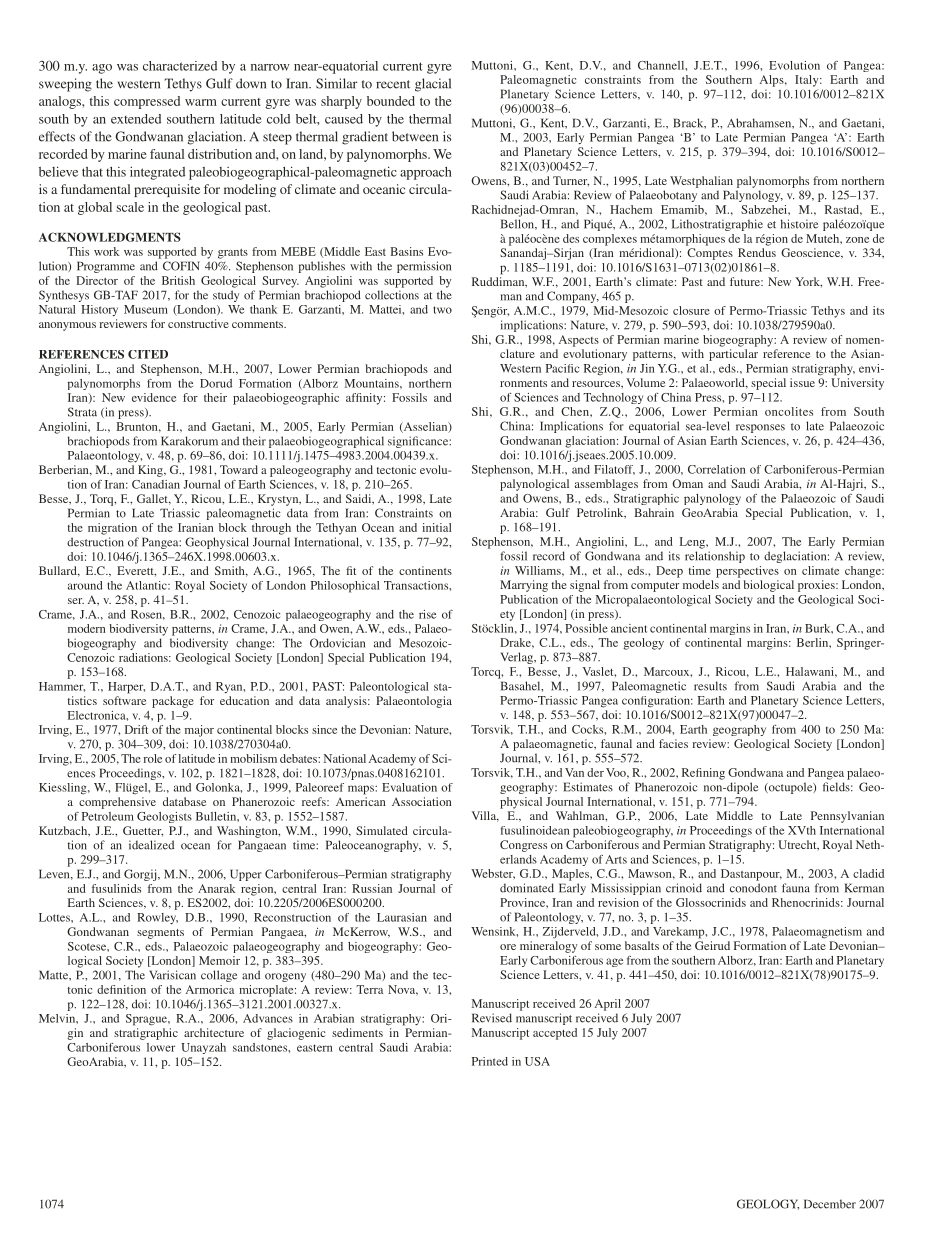  I want to click on Utrecht, so click(798, 845).
